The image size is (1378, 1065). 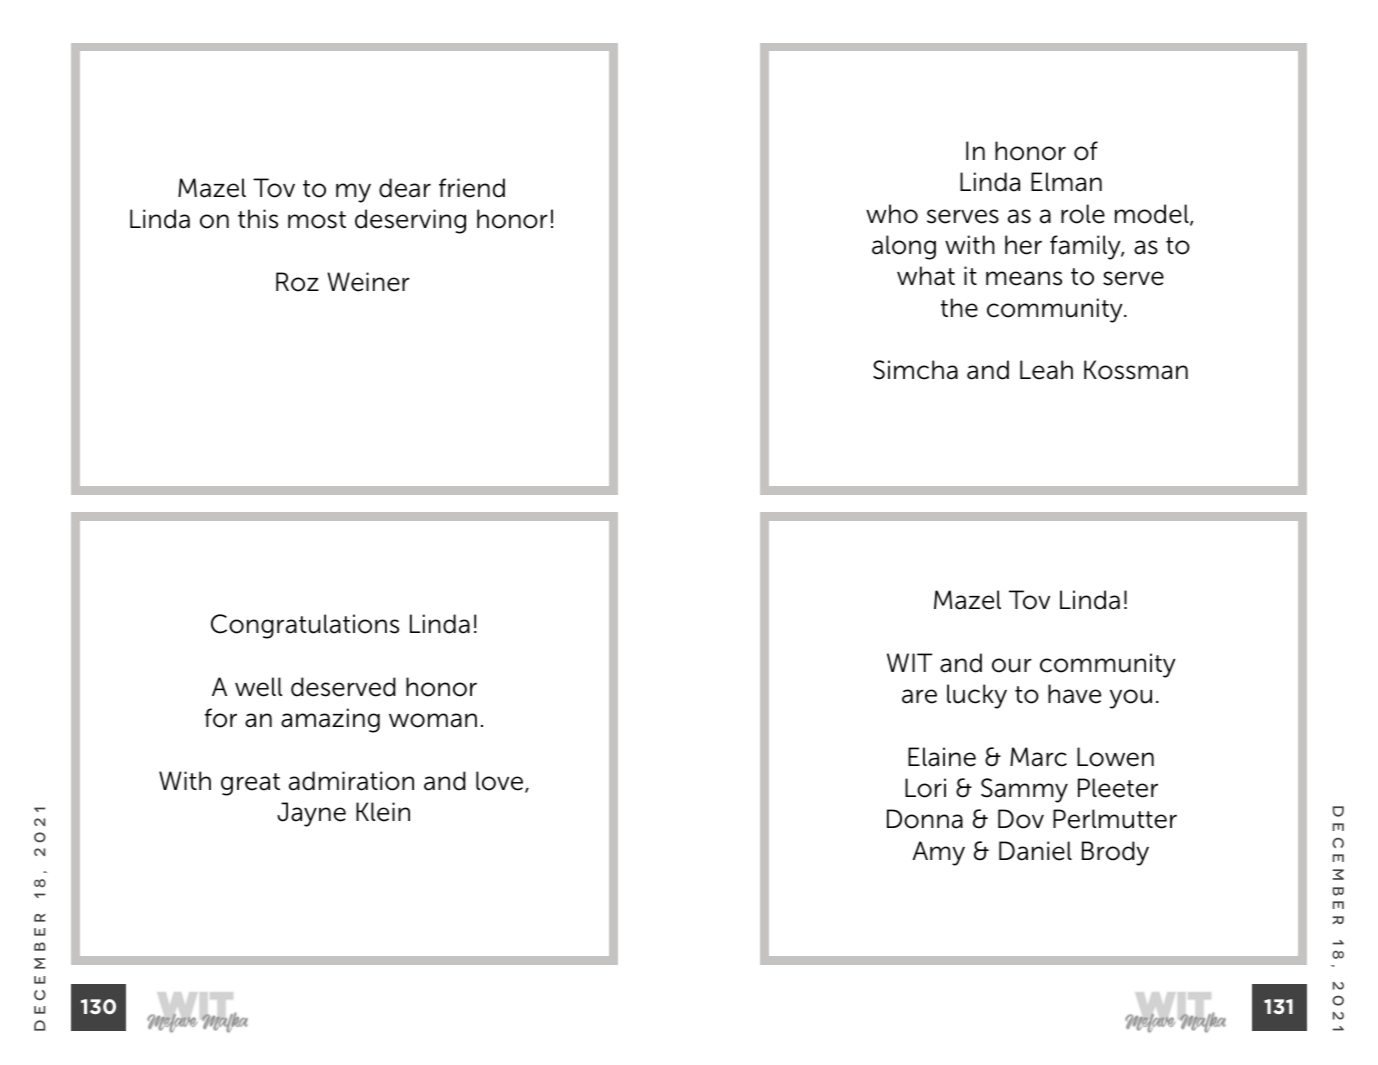 I want to click on Congratulations, so click(x=305, y=626).
